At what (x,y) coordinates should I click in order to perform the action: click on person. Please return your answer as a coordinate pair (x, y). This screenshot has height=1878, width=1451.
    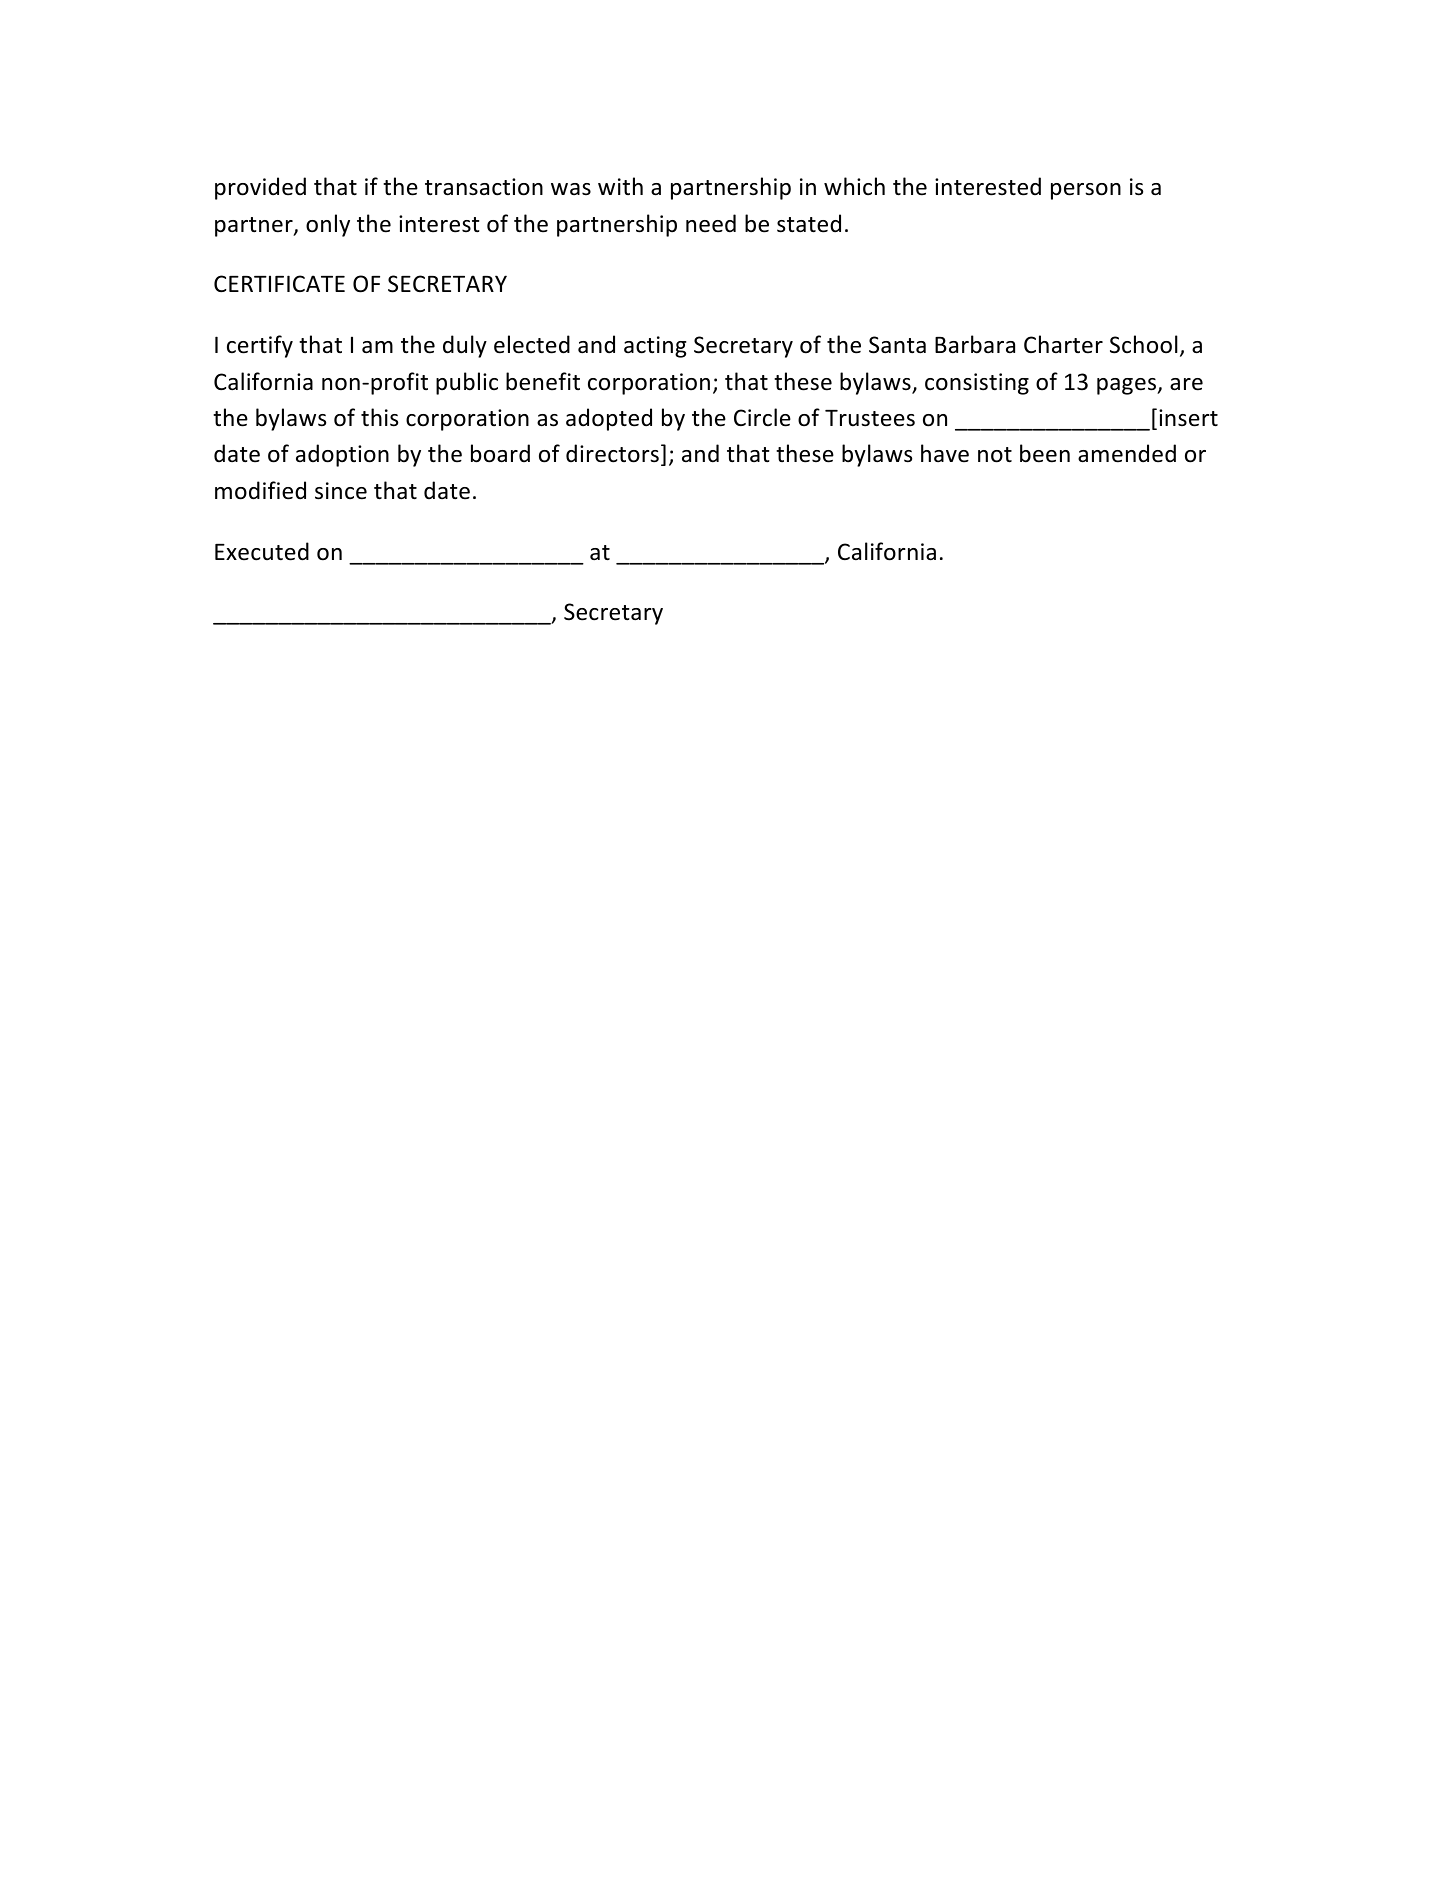
    Looking at the image, I should click on (1086, 191).
